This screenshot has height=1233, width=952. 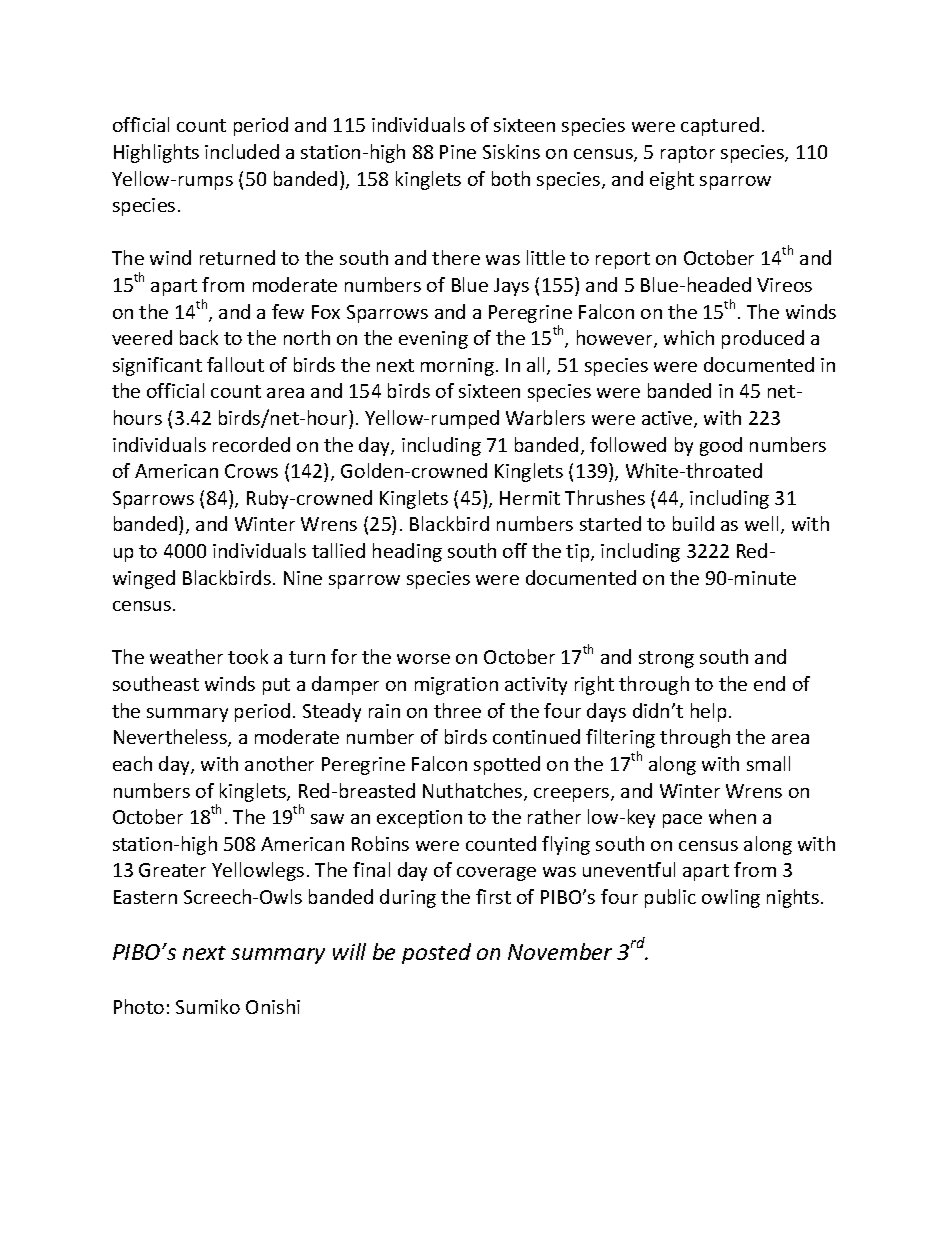 What do you see at coordinates (303, 578) in the screenshot?
I see `Nine` at bounding box center [303, 578].
